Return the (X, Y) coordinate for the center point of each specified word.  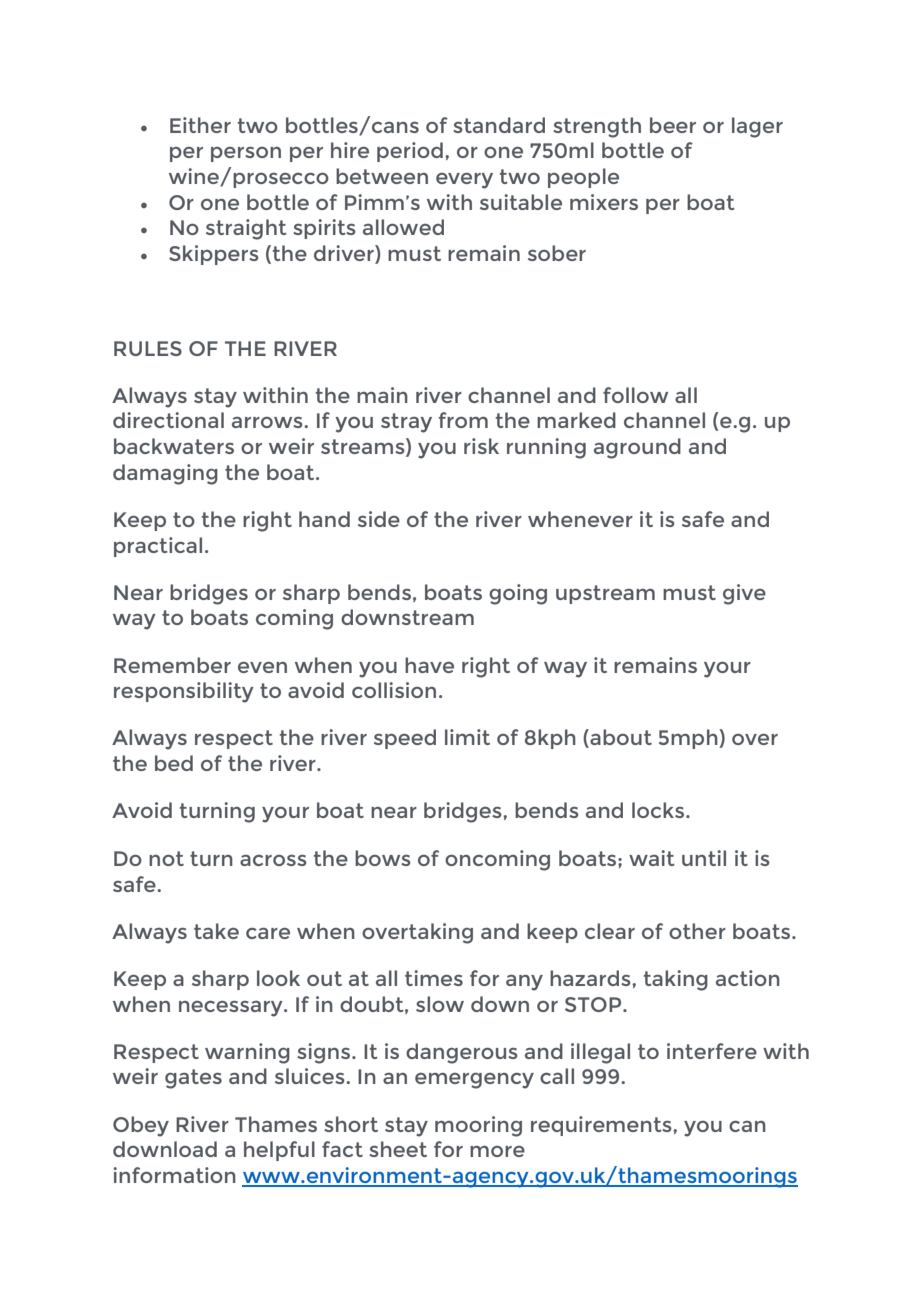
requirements (602, 1126)
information (174, 1175)
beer (673, 125)
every (464, 181)
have (429, 665)
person (246, 154)
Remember (172, 665)
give (744, 594)
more (497, 1151)
